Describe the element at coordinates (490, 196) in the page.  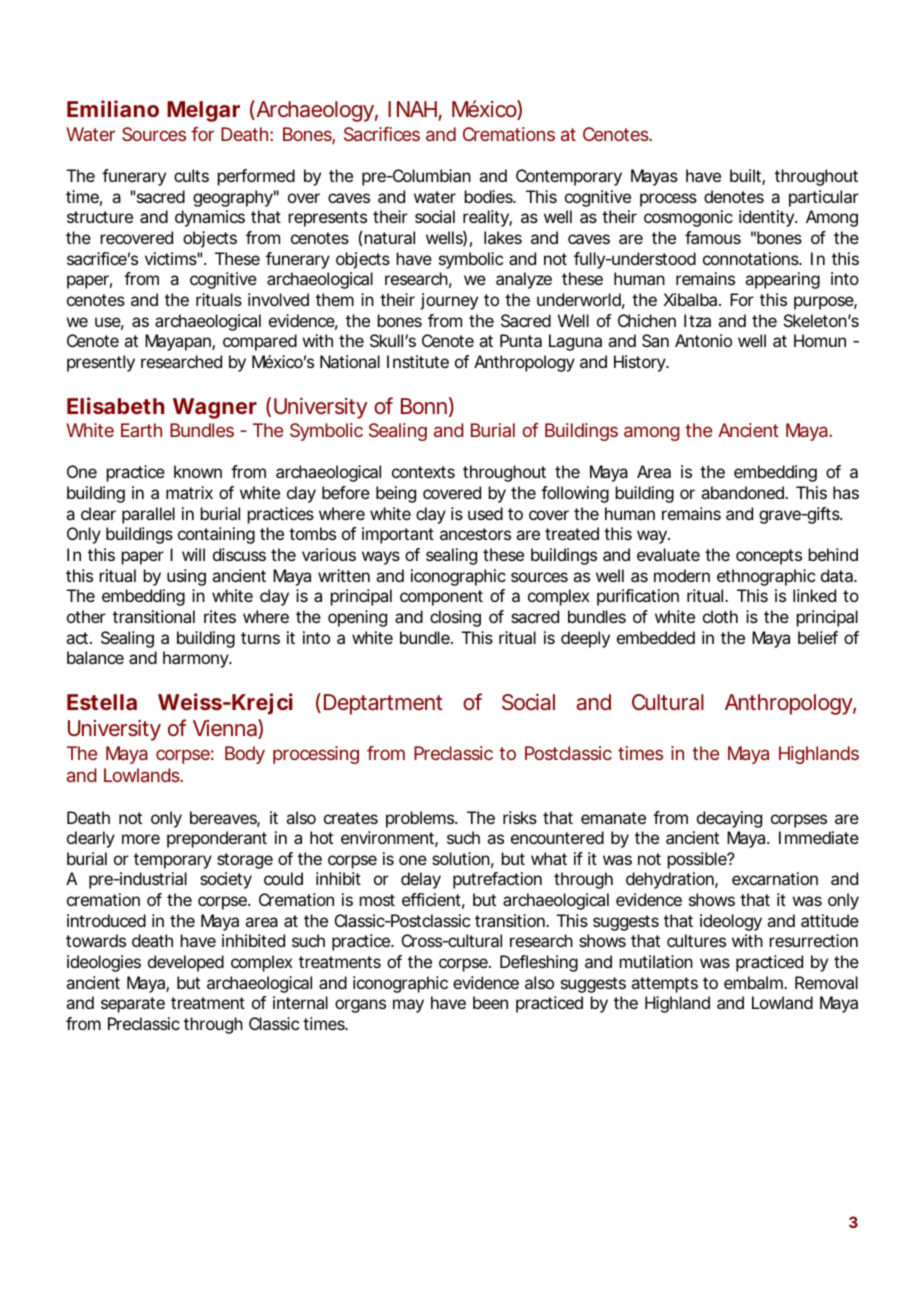
I see `bodies` at that location.
